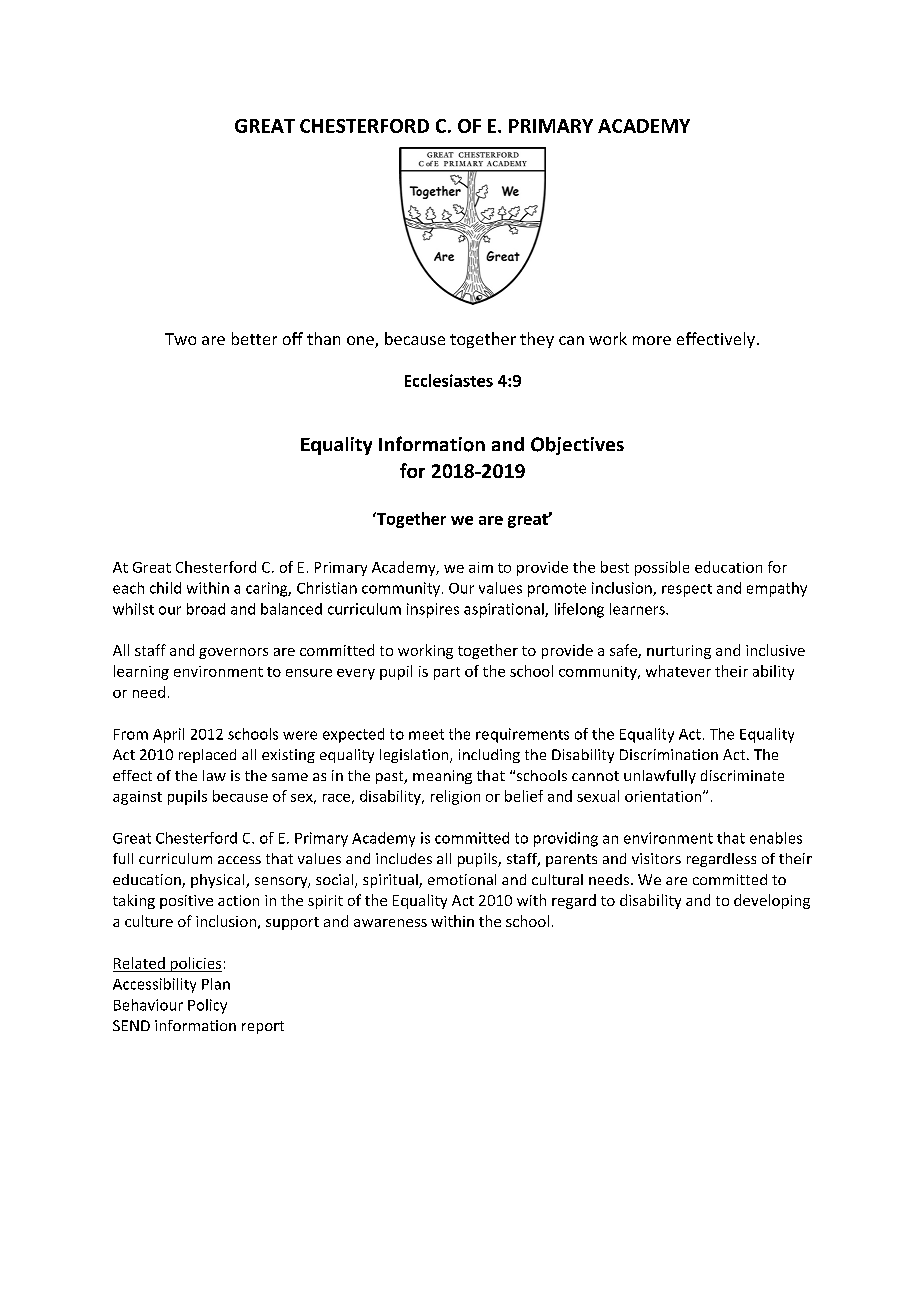  What do you see at coordinates (449, 380) in the document?
I see `Ecclesiastes` at bounding box center [449, 380].
